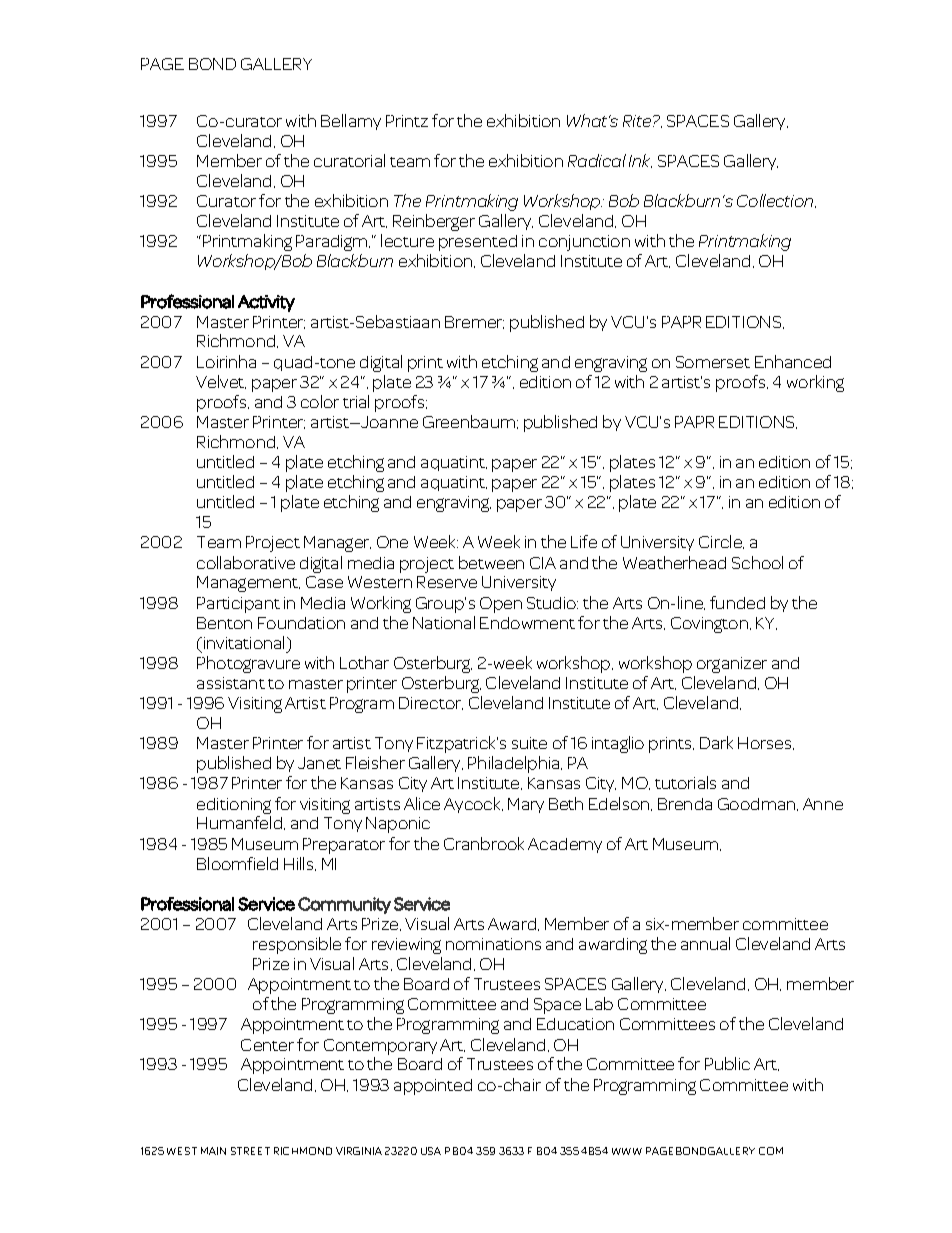  What do you see at coordinates (250, 1151) in the page?
I see `STREET` at bounding box center [250, 1151].
